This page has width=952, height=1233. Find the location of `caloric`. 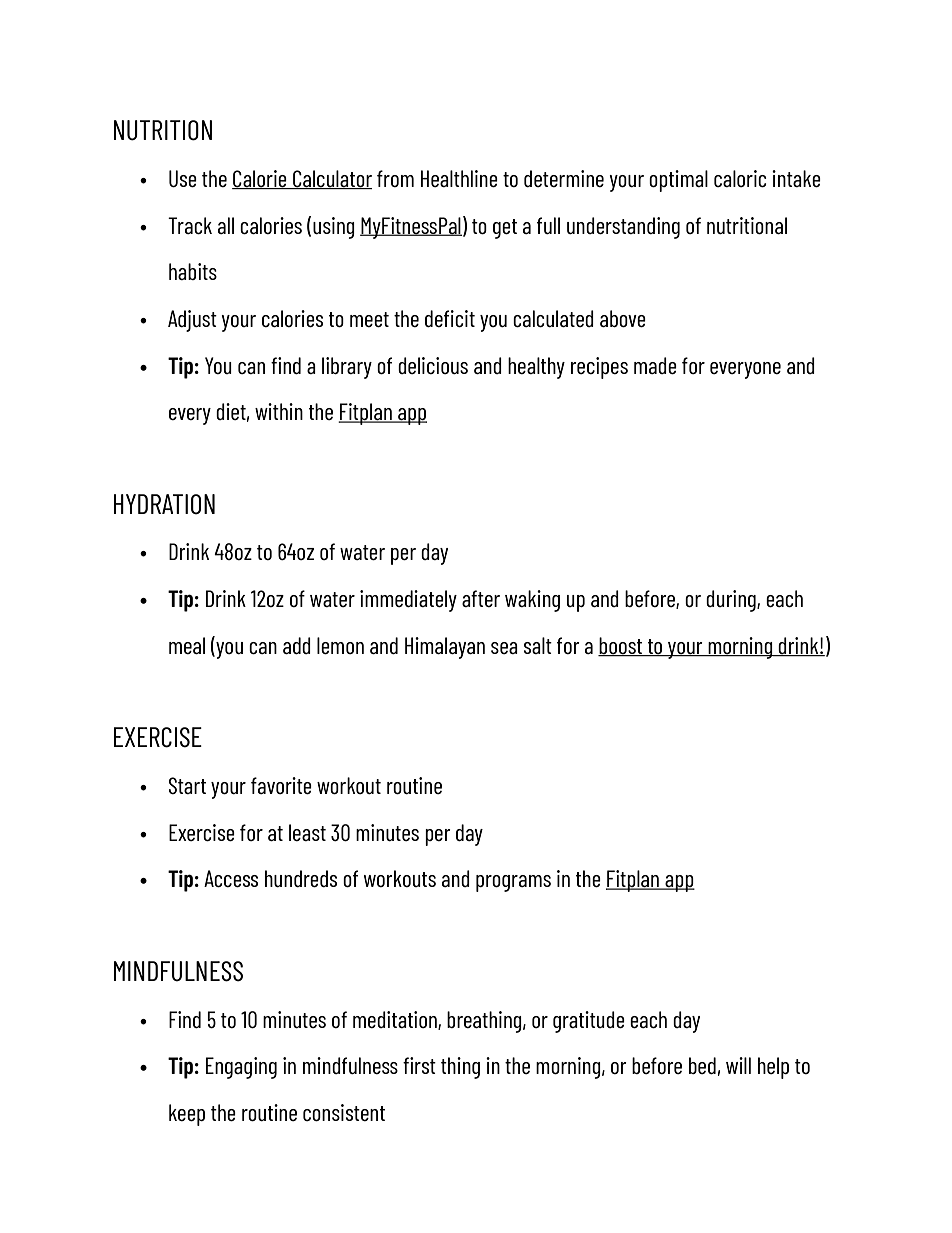

caloric is located at coordinates (740, 178).
